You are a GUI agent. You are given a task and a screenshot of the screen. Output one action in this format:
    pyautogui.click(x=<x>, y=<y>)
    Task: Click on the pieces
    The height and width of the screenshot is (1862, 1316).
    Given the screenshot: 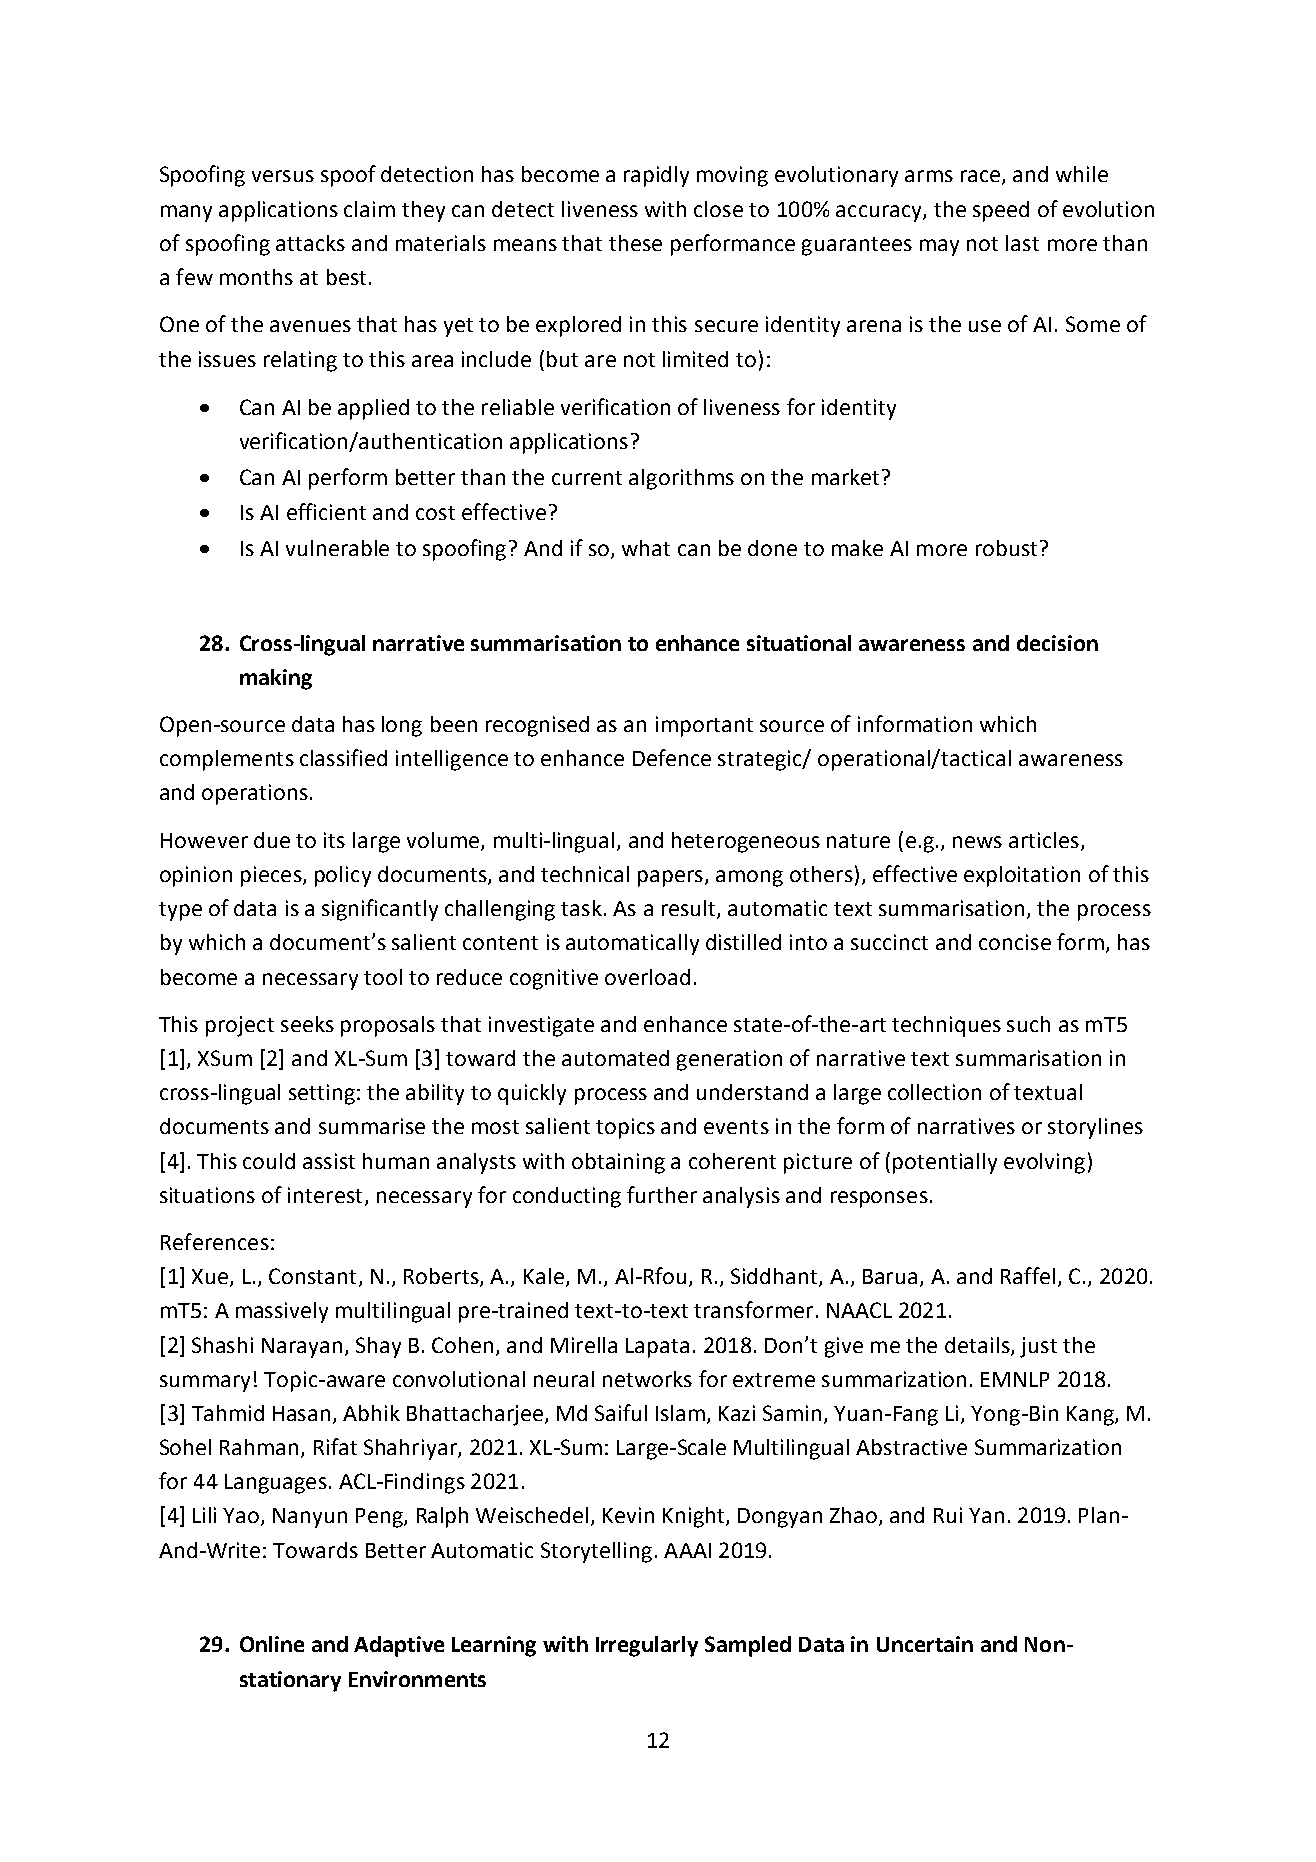 What is the action you would take?
    pyautogui.click(x=272, y=876)
